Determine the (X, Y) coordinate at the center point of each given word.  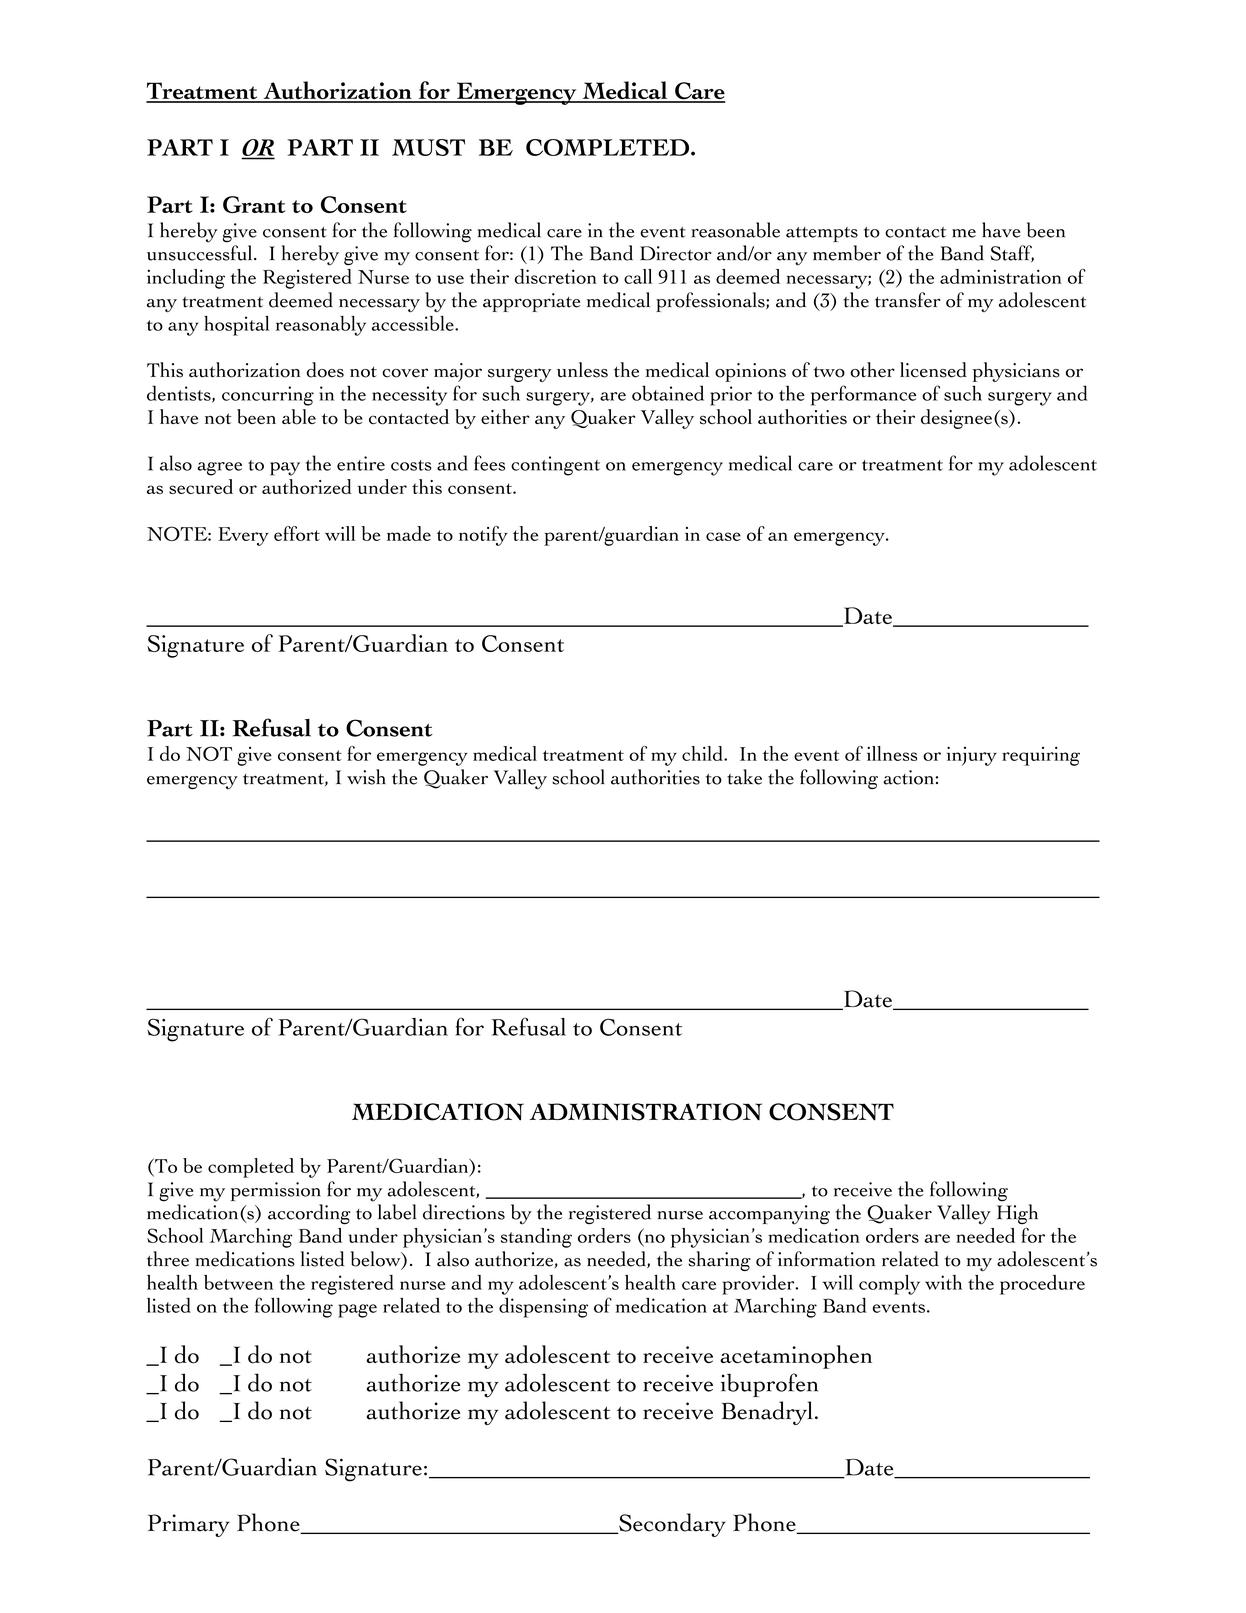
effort (297, 533)
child (704, 753)
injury (972, 756)
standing (536, 1238)
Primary (189, 1525)
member (847, 253)
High (1017, 1214)
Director (676, 253)
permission (276, 1191)
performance (863, 395)
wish (366, 777)
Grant (254, 204)
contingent (555, 466)
